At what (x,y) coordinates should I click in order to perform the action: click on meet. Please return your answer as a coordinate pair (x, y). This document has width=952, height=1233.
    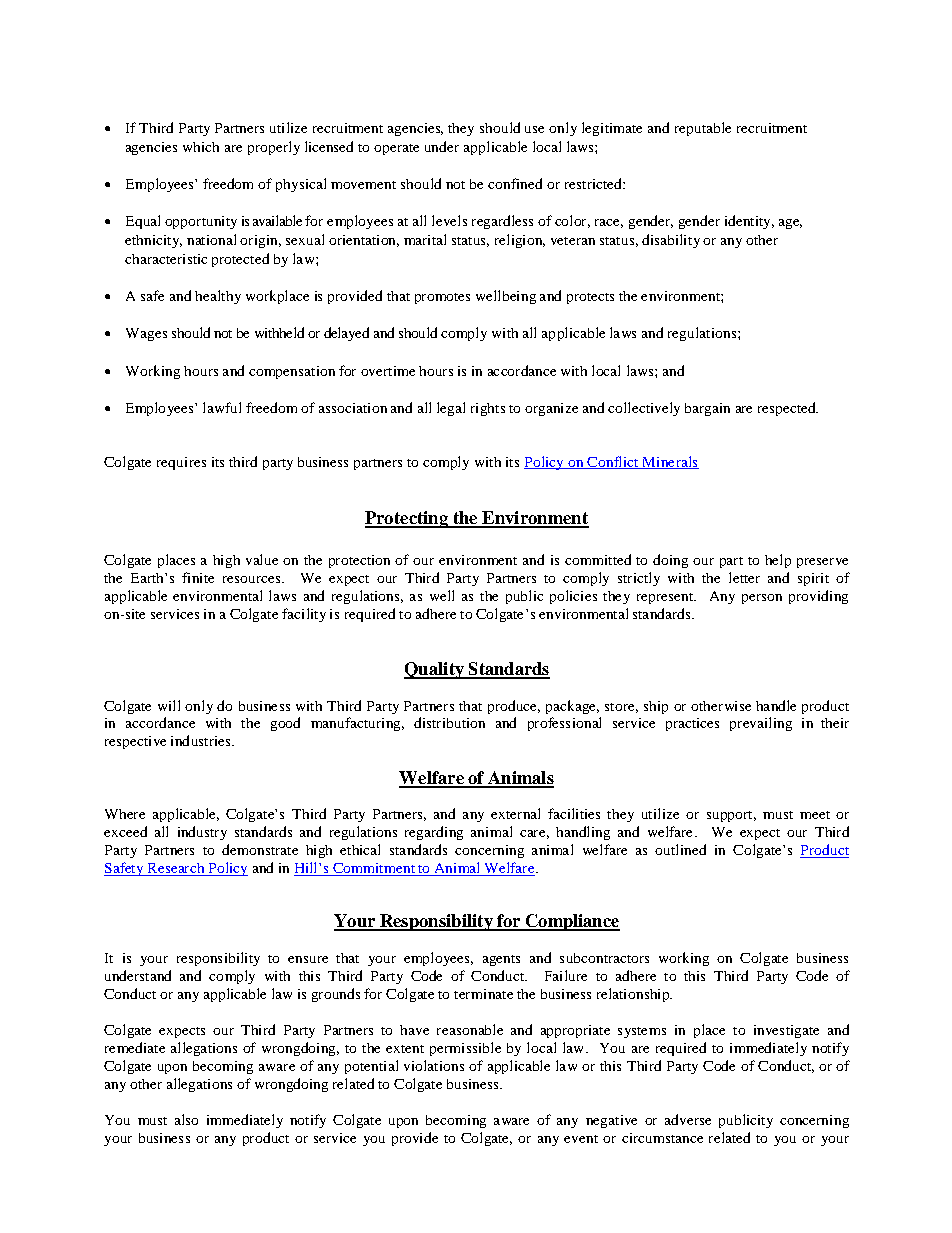
    Looking at the image, I should click on (815, 815).
